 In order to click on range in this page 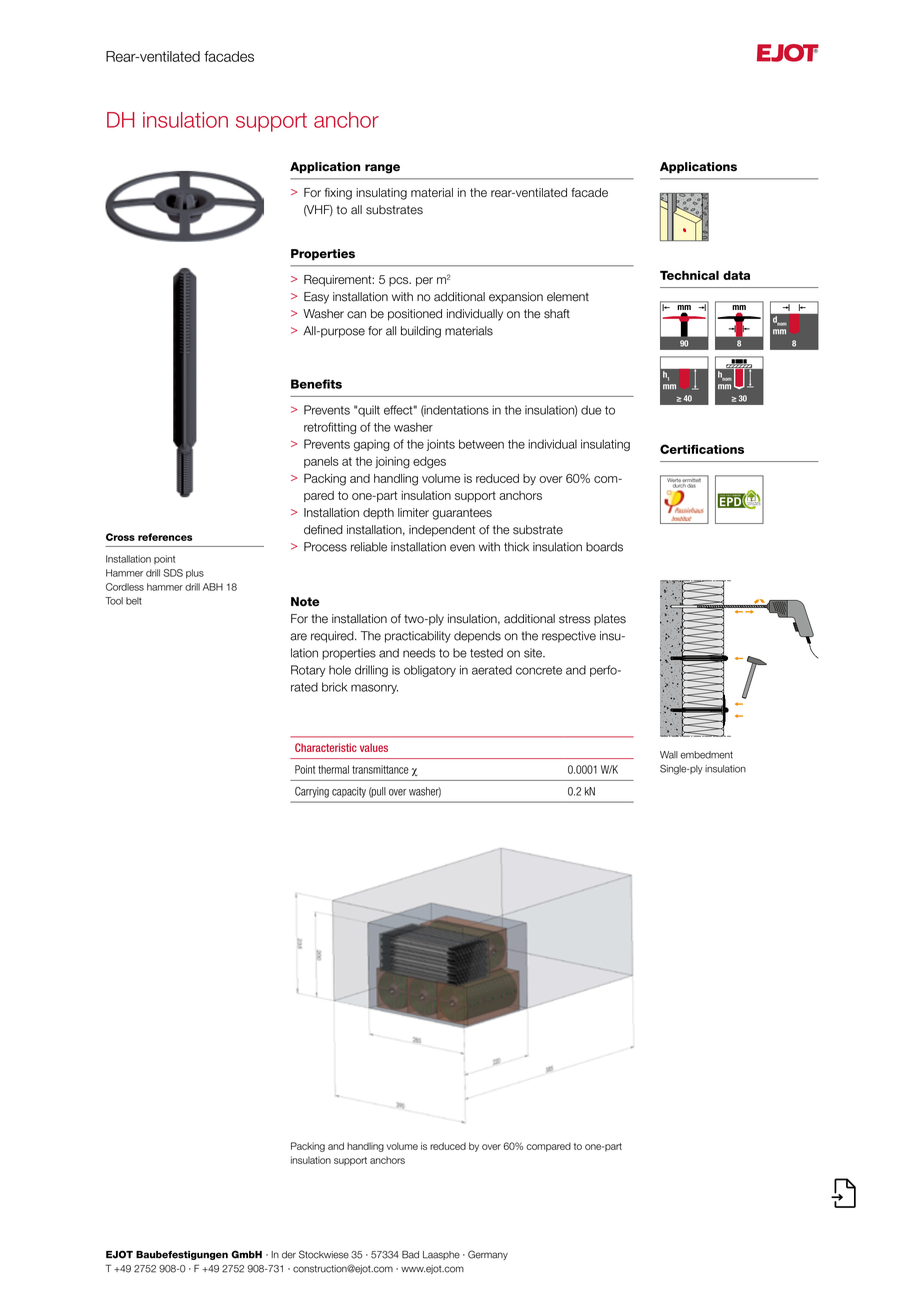, I will do `click(382, 169)`.
